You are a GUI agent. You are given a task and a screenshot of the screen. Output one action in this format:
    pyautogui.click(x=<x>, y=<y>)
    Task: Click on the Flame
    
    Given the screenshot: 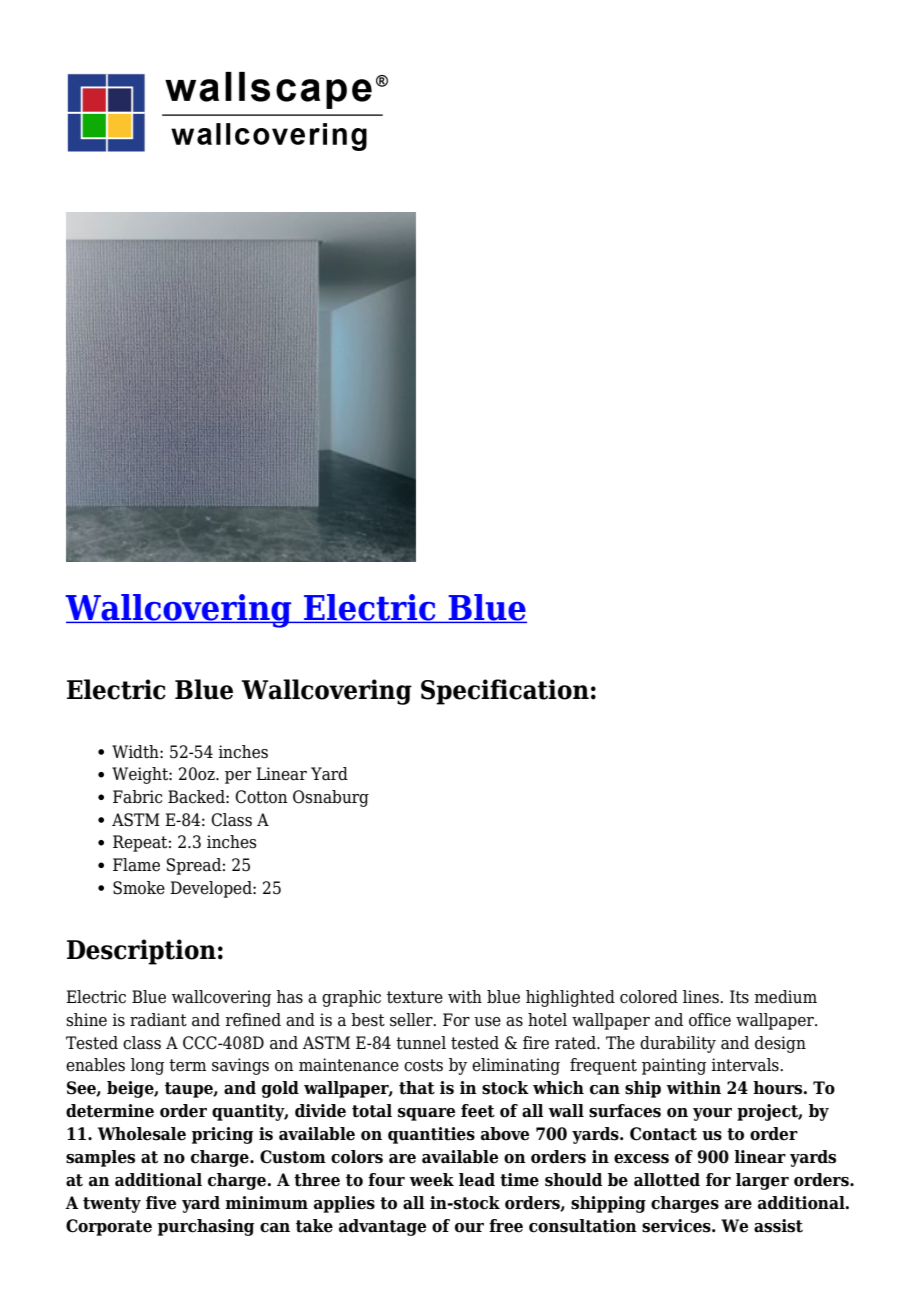 What is the action you would take?
    pyautogui.click(x=136, y=865)
